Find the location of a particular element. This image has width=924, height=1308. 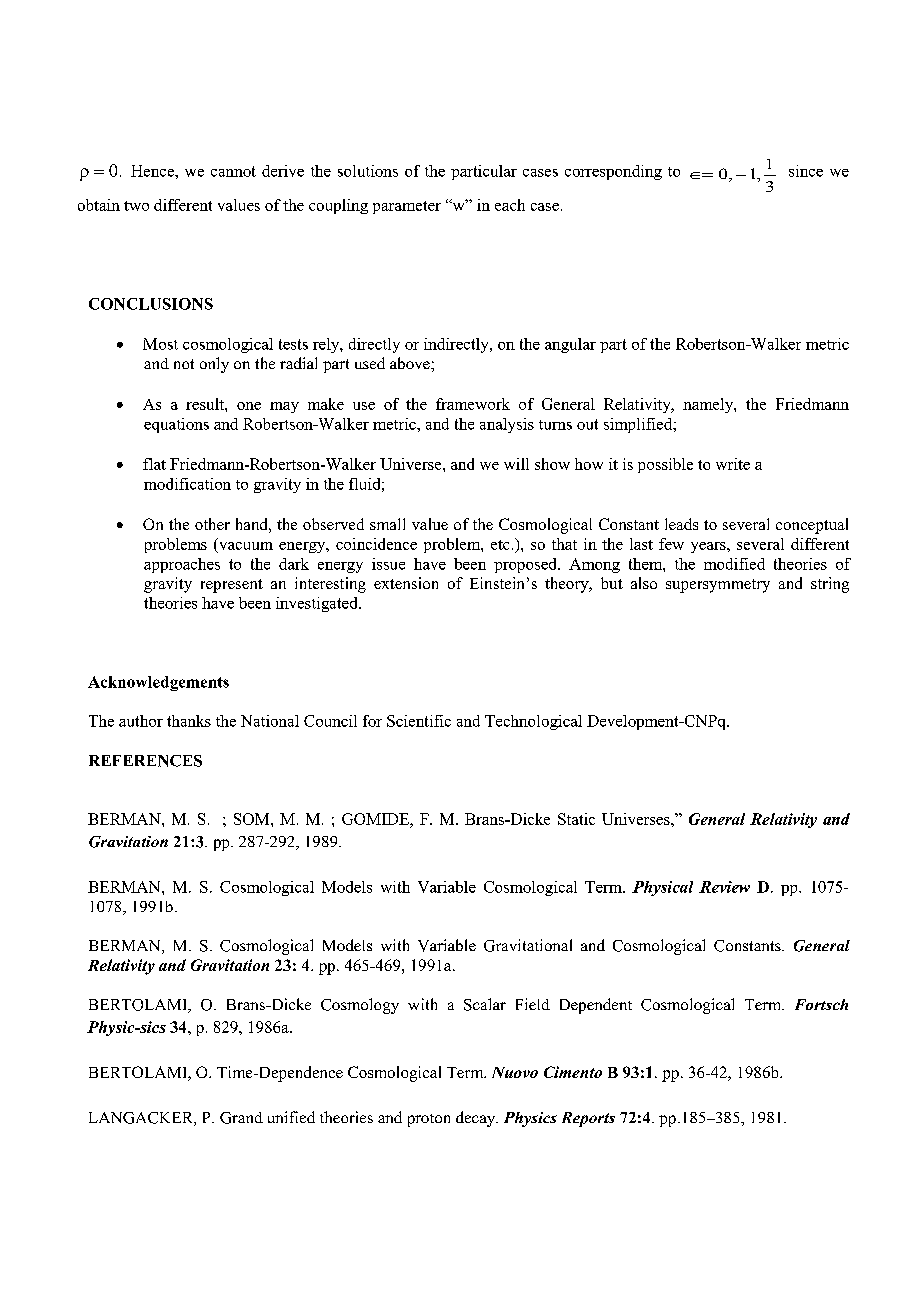

extension is located at coordinates (406, 583).
